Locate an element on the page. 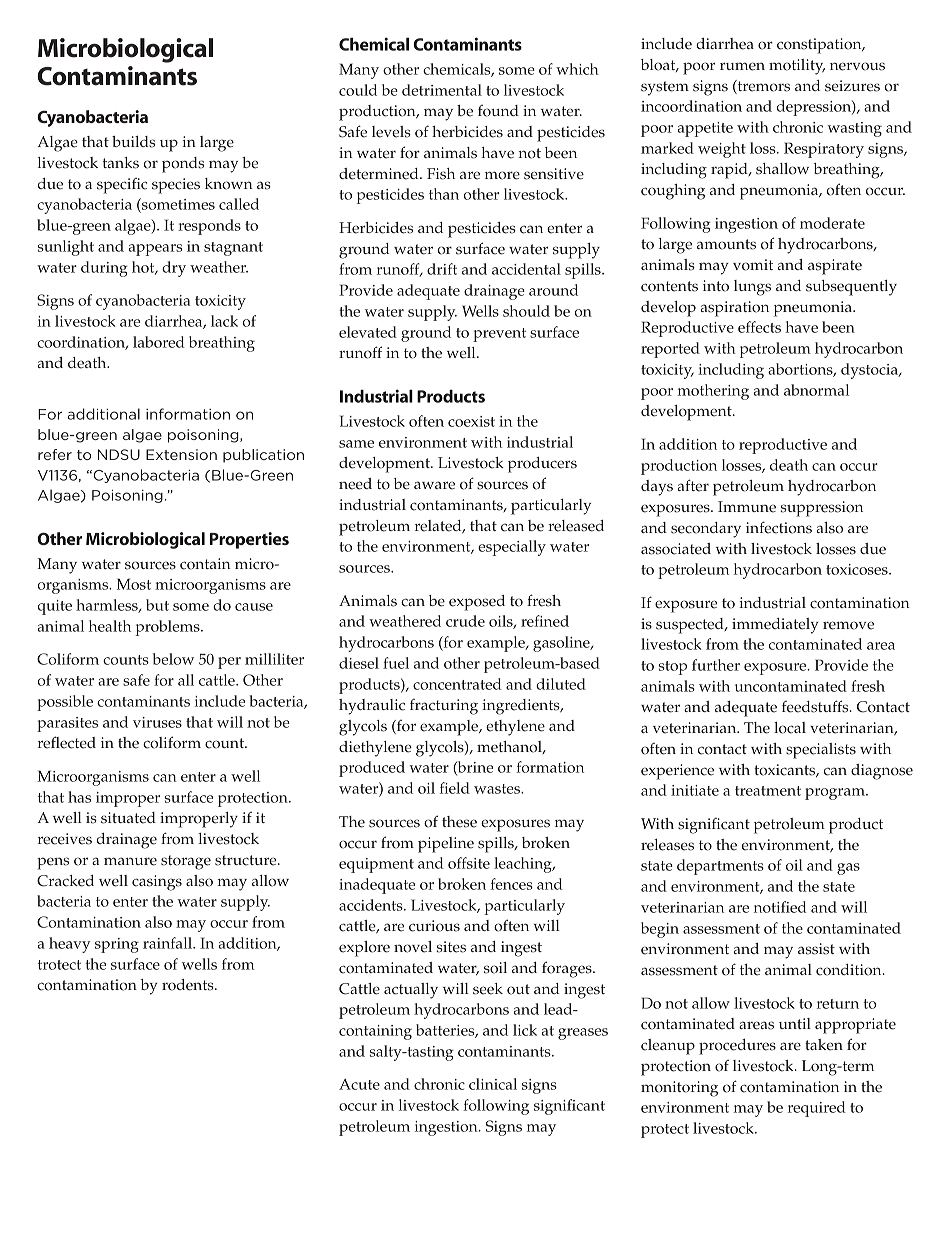 The image size is (952, 1233). but is located at coordinates (157, 605).
